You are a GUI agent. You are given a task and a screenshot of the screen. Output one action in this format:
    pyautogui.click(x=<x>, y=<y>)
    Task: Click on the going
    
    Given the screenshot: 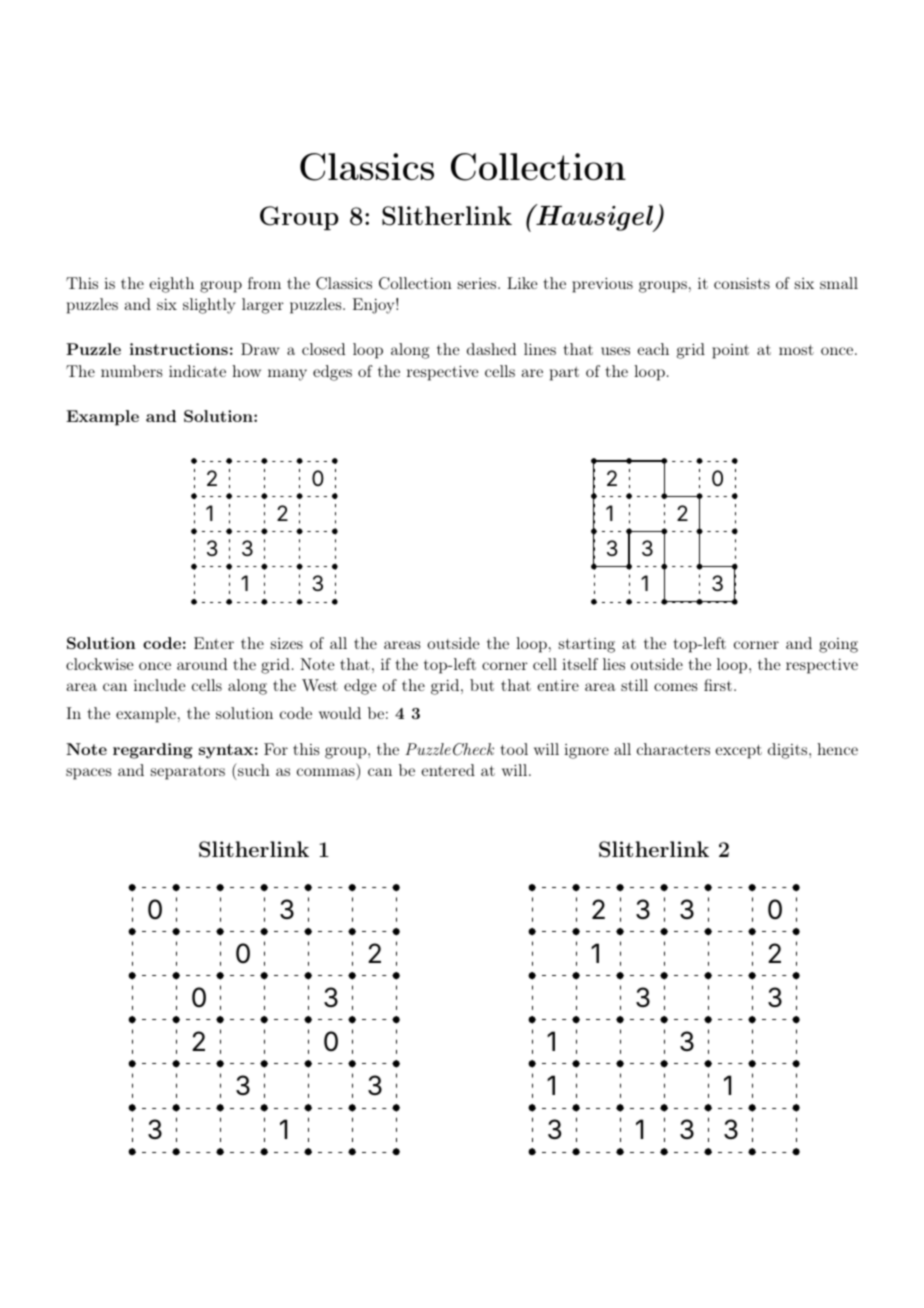 What is the action you would take?
    pyautogui.click(x=838, y=645)
